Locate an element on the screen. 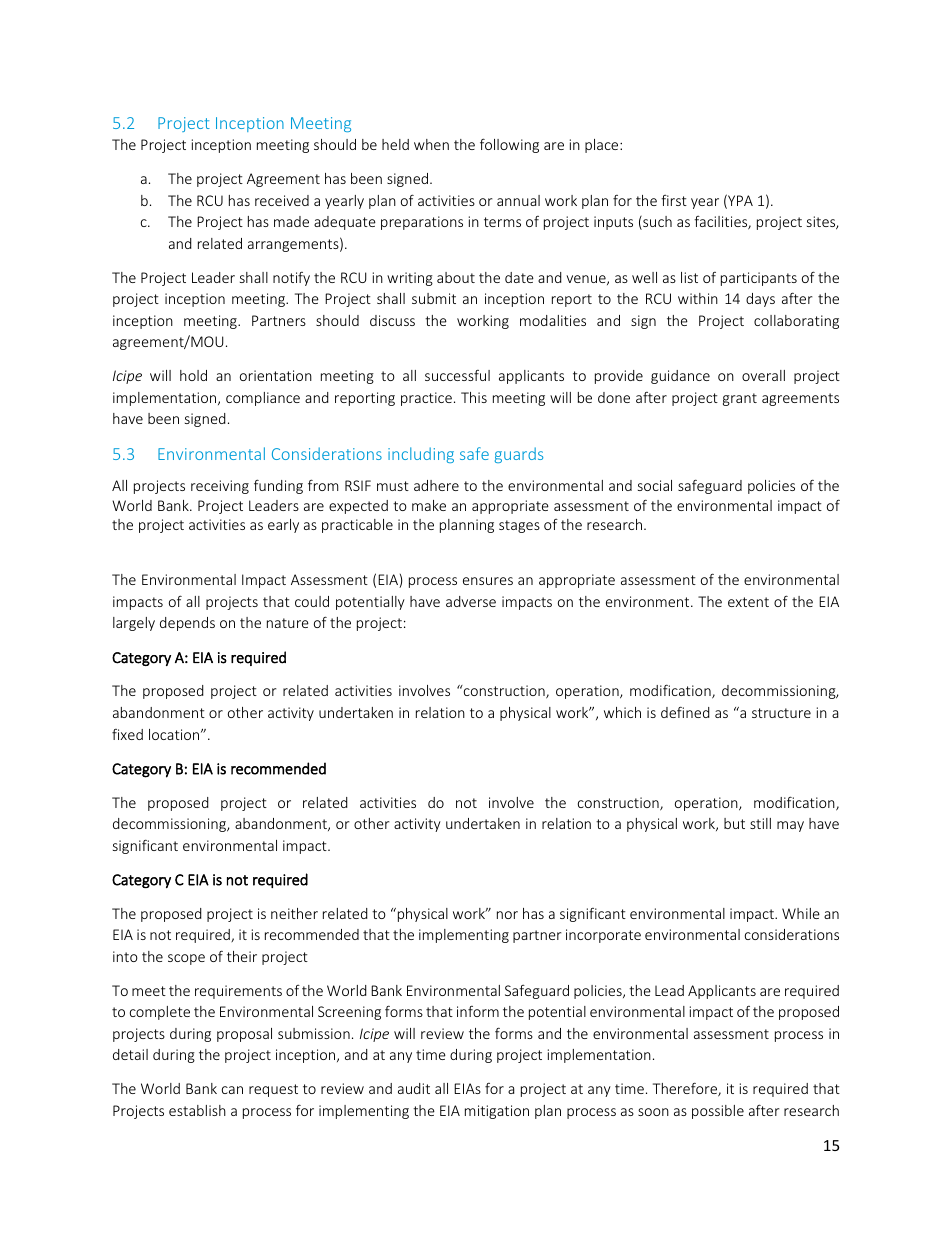  defined is located at coordinates (685, 712).
